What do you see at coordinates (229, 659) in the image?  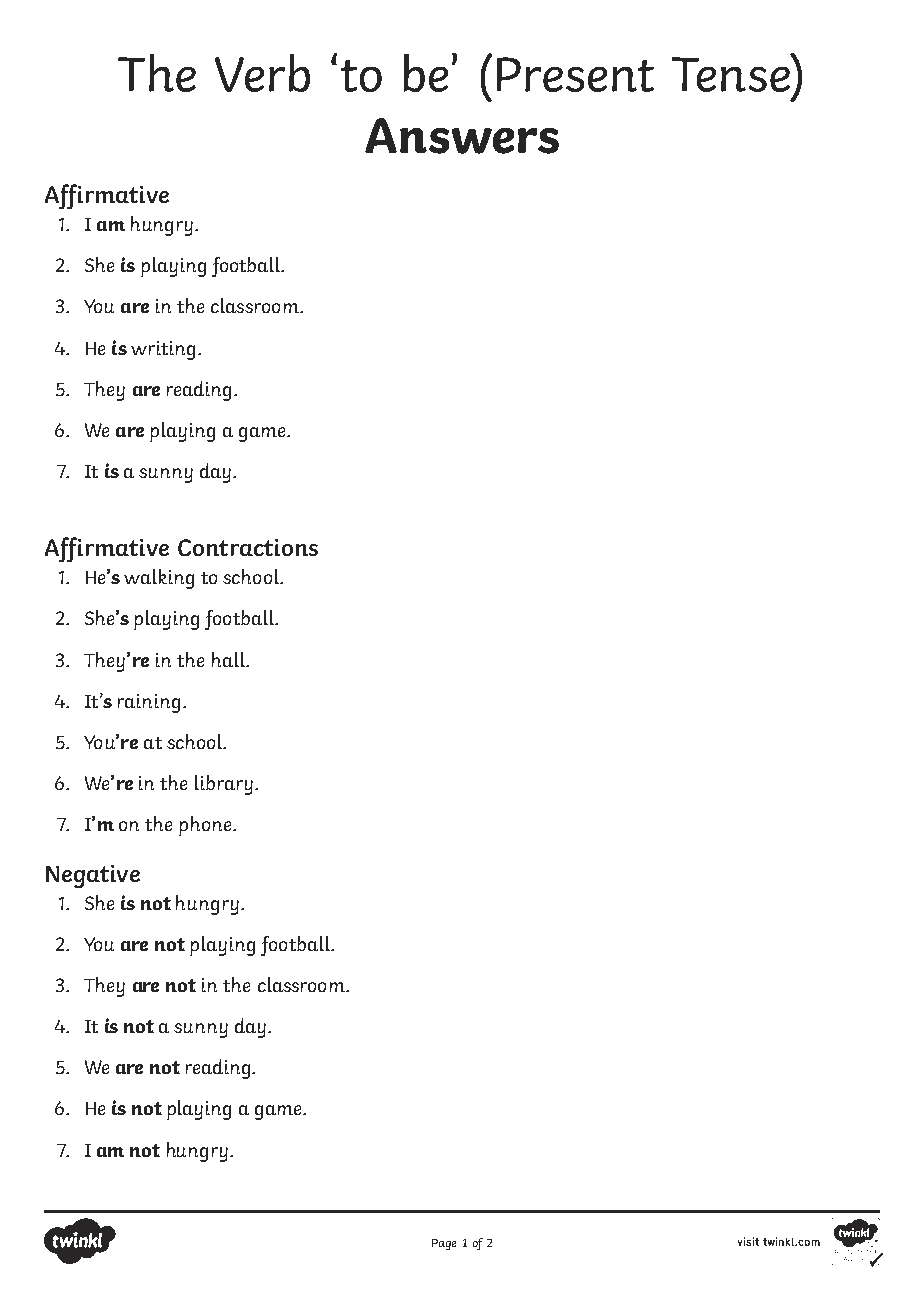 I see `hall` at bounding box center [229, 659].
